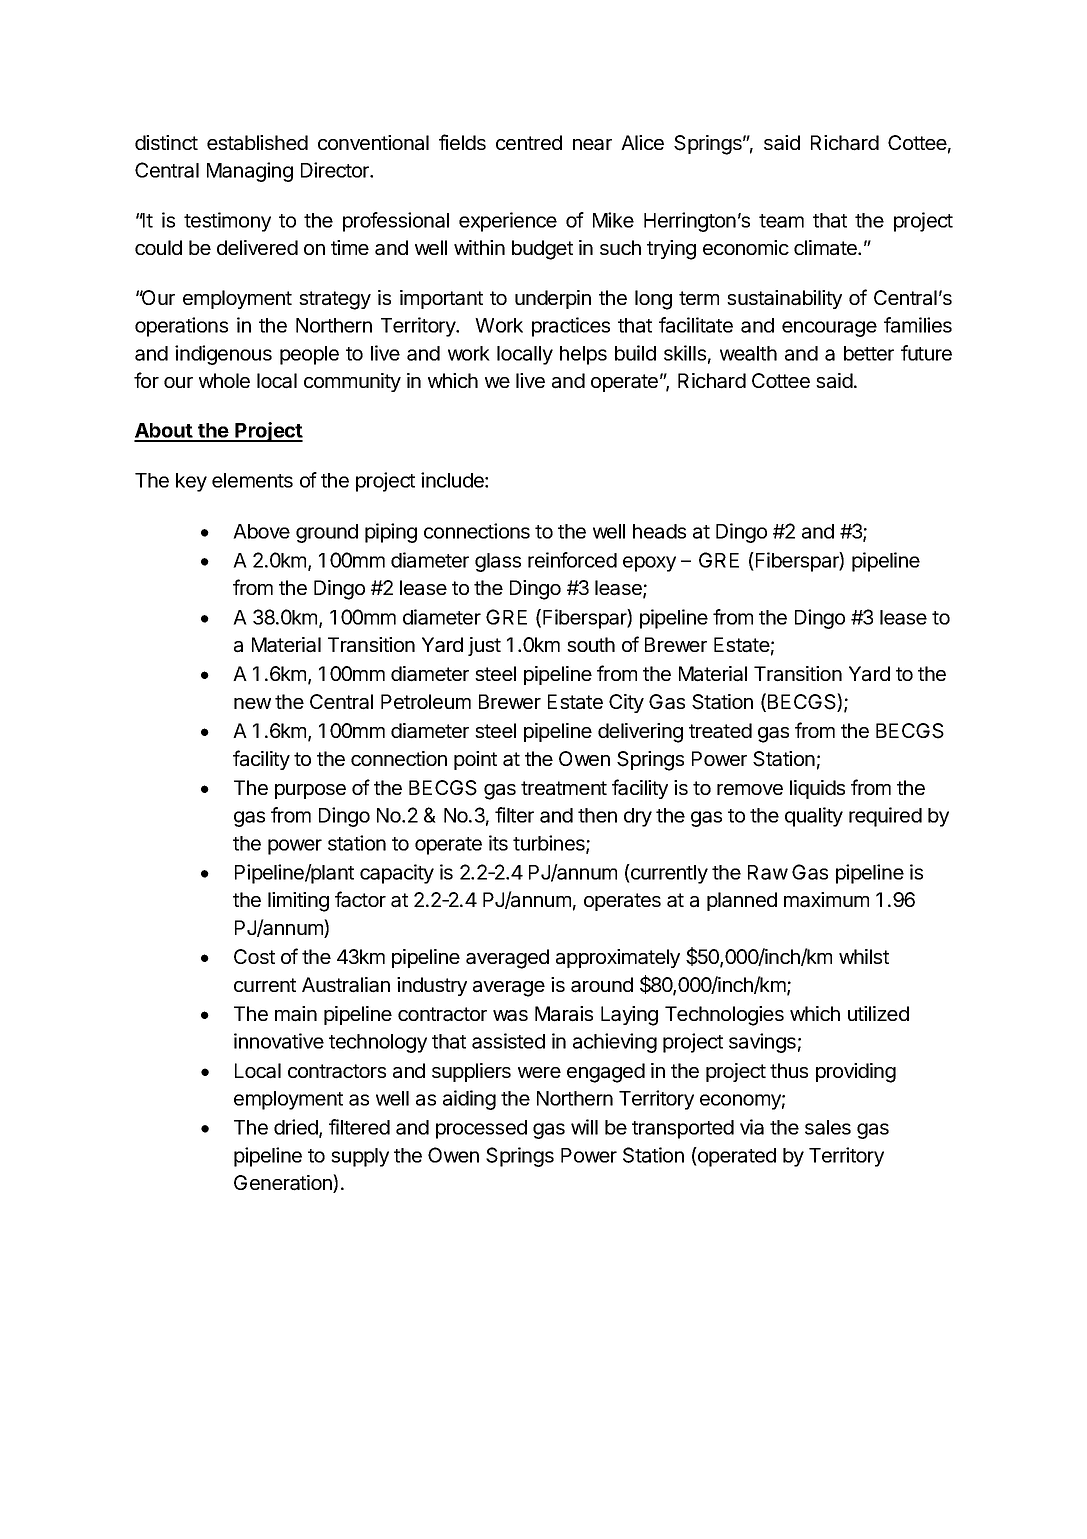 This page has height=1539, width=1087. Describe the element at coordinates (298, 902) in the page. I see `limiting` at that location.
